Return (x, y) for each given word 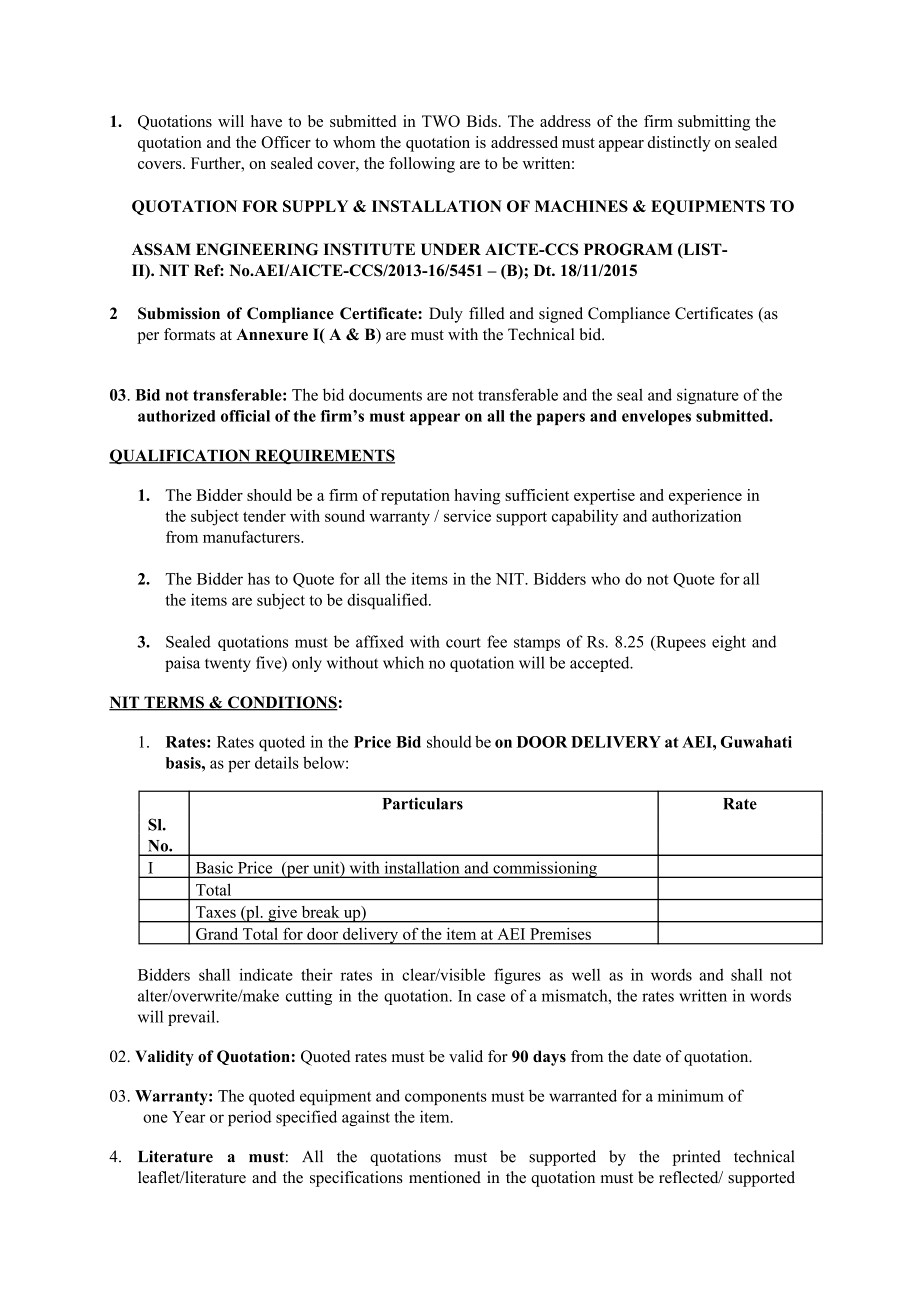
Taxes (216, 912)
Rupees (680, 643)
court (463, 642)
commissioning (545, 869)
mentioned (445, 1177)
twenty (228, 665)
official (245, 416)
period (249, 1118)
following (422, 165)
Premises (560, 934)
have (266, 121)
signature (708, 396)
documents (385, 394)
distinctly (679, 144)
